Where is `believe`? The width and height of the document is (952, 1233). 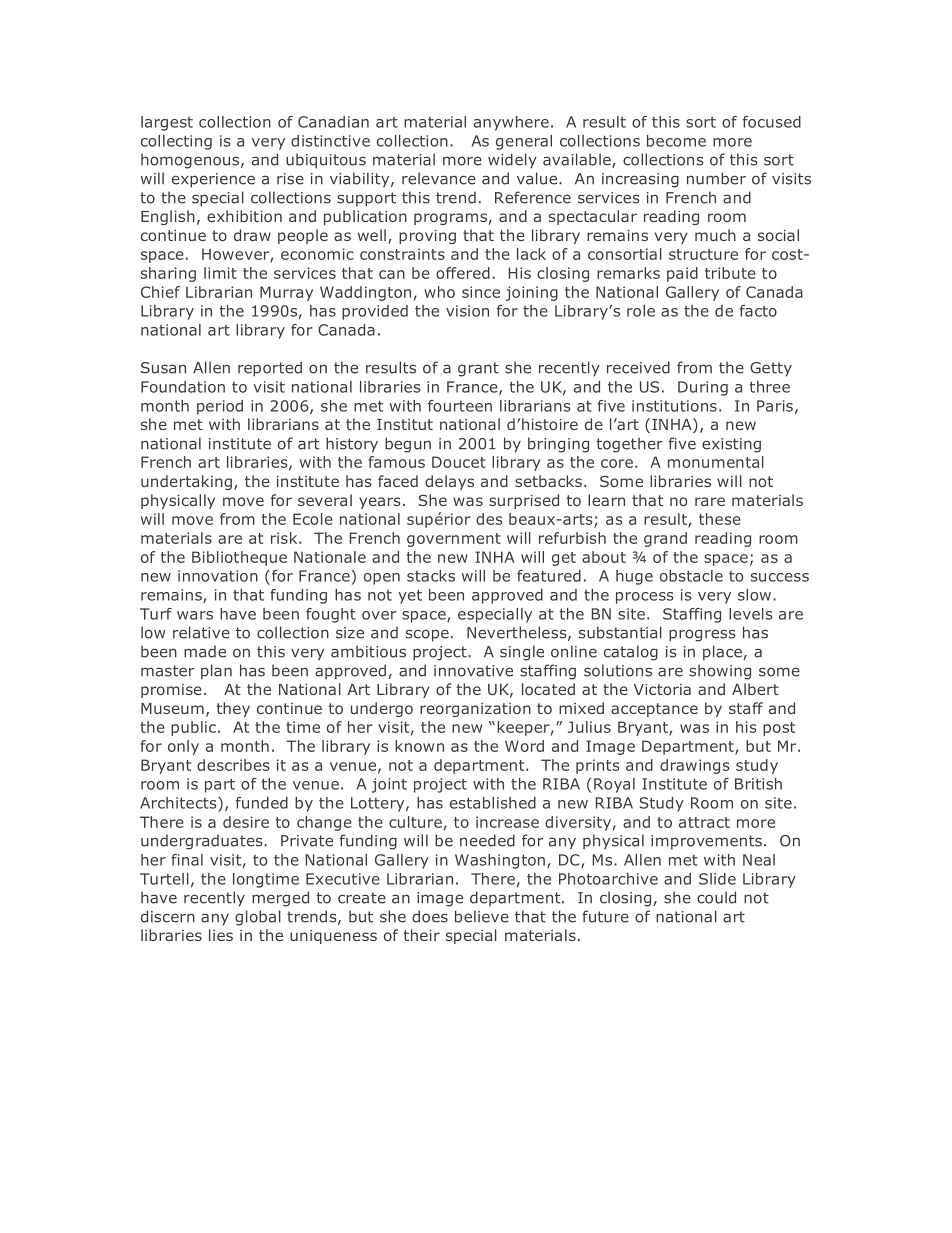
believe is located at coordinates (482, 916).
